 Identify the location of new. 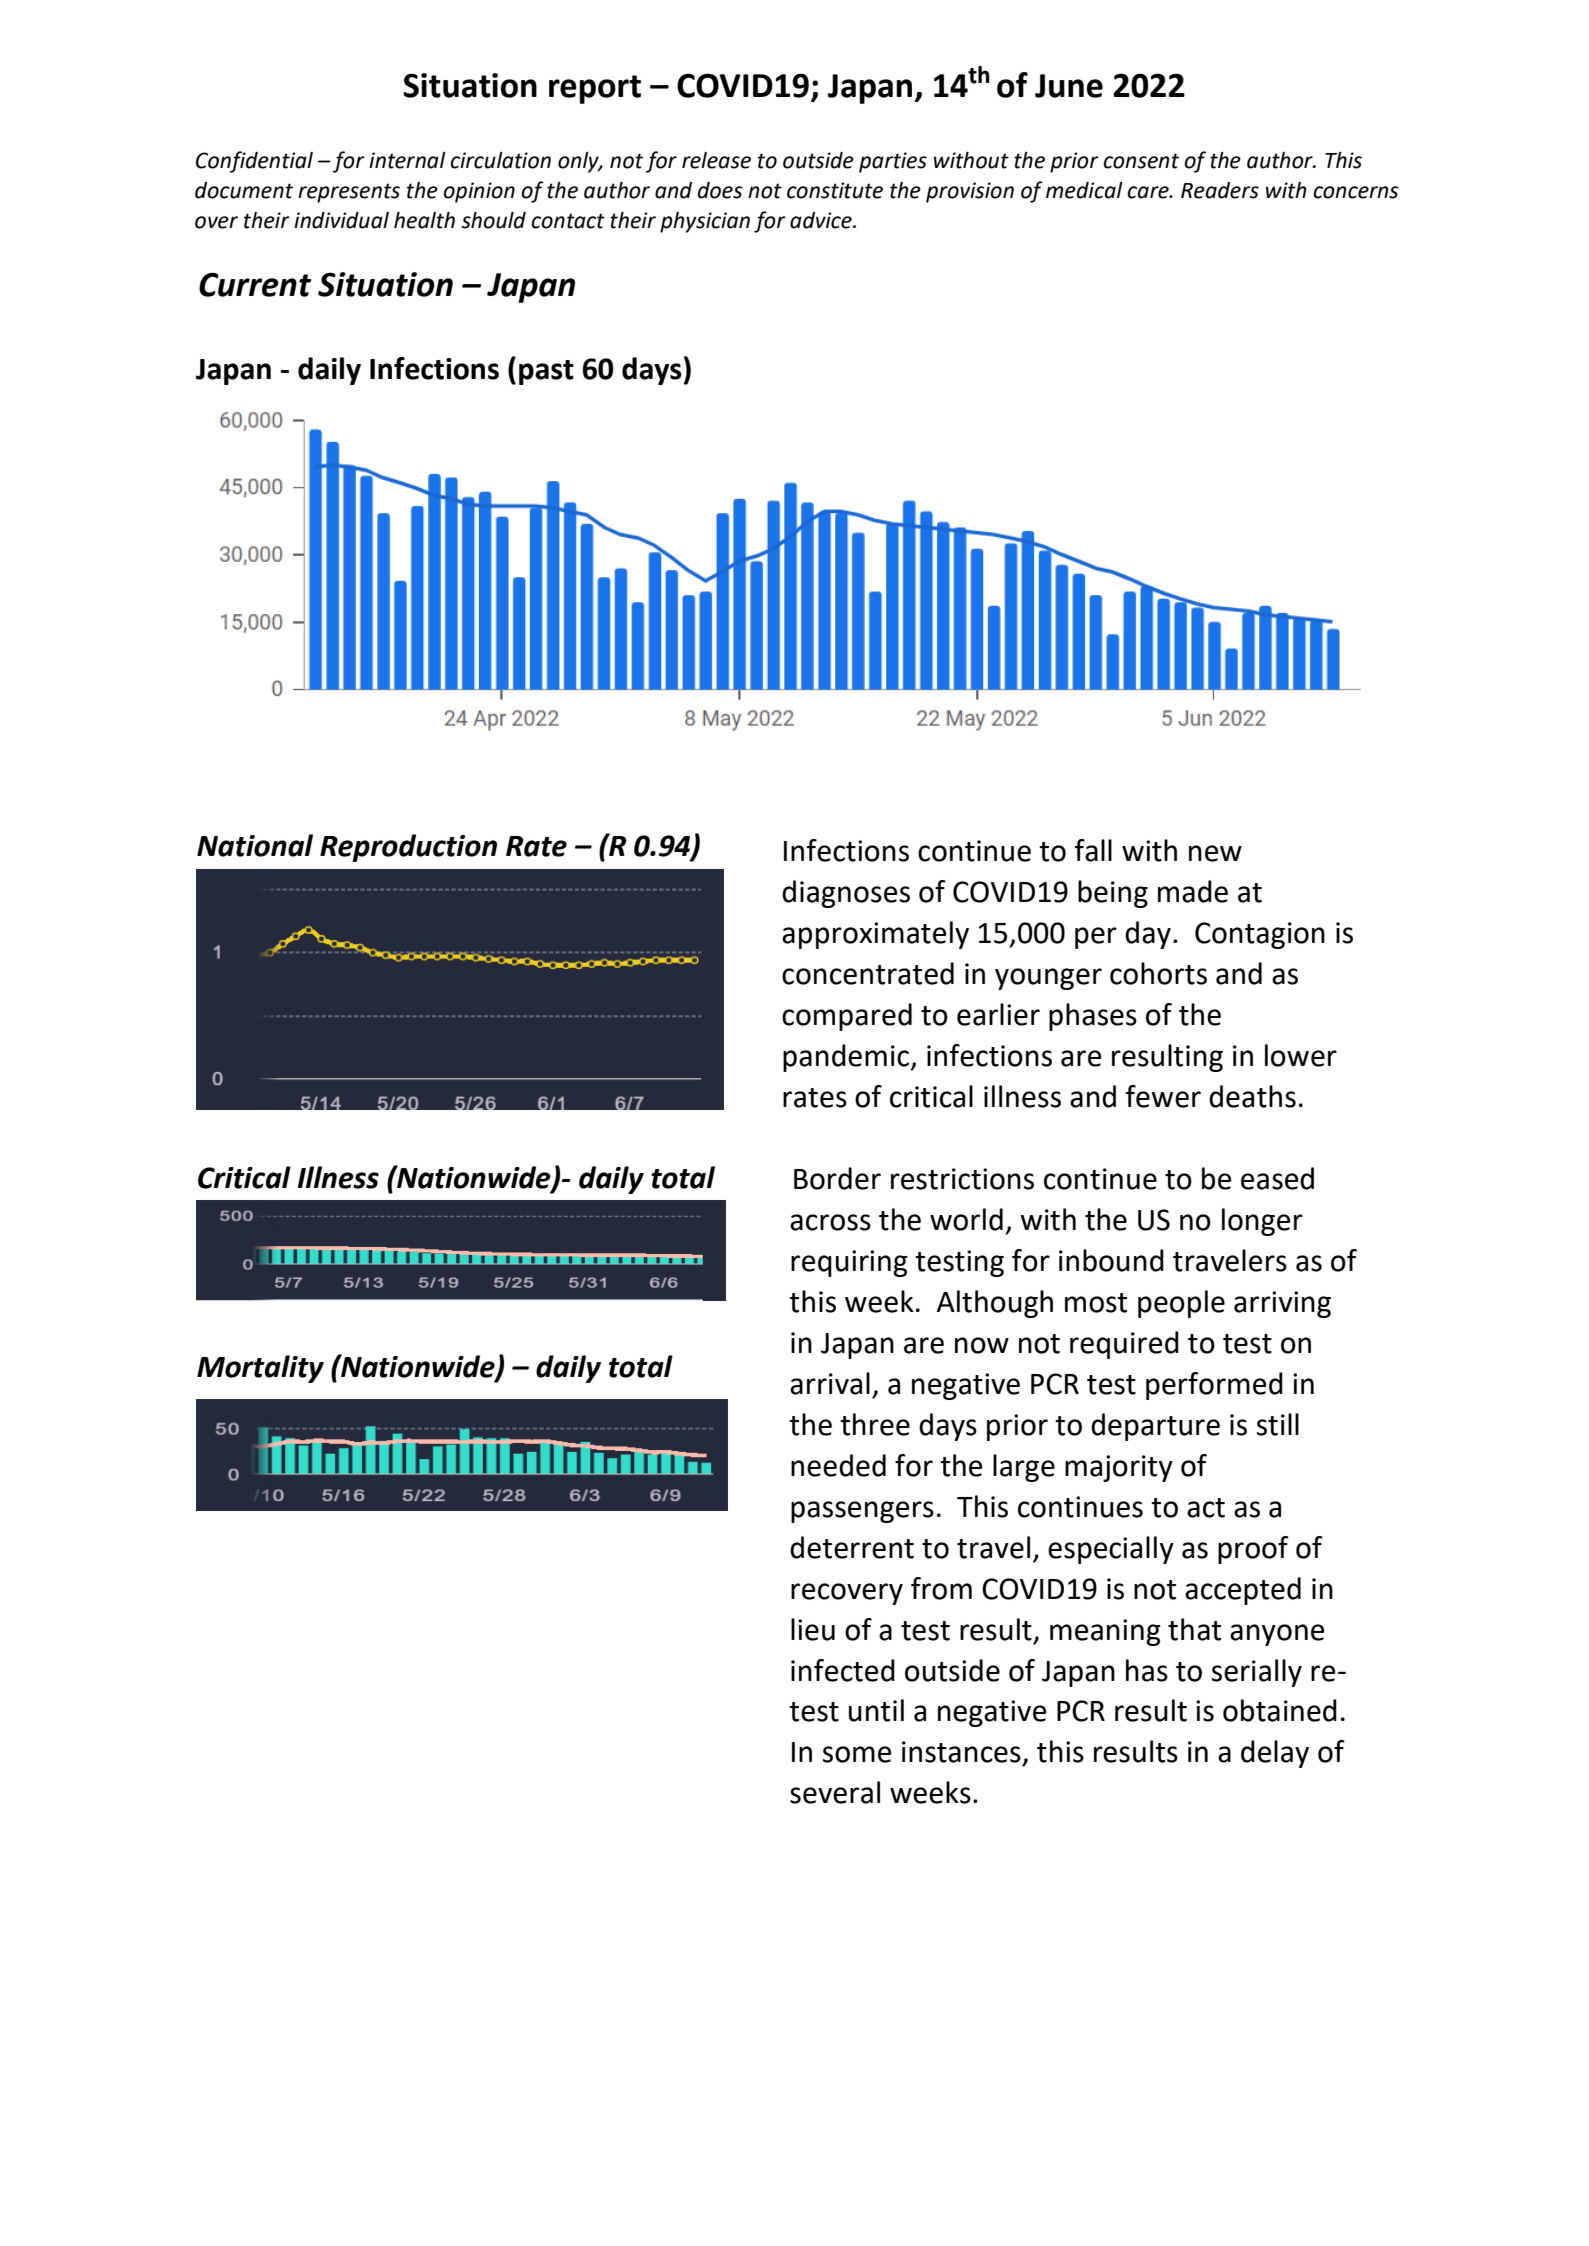
(1215, 853).
